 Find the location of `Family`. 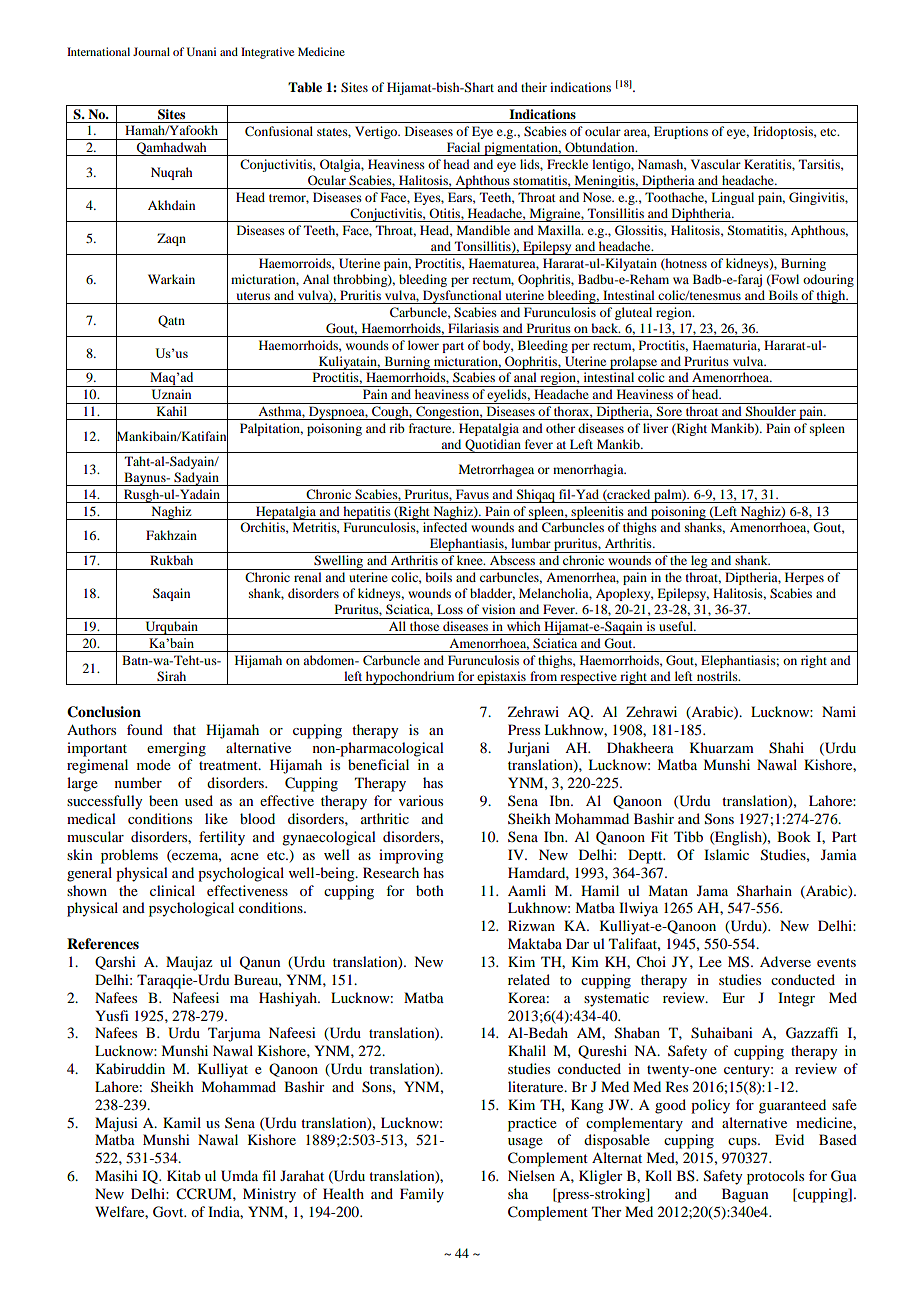

Family is located at coordinates (422, 1195).
